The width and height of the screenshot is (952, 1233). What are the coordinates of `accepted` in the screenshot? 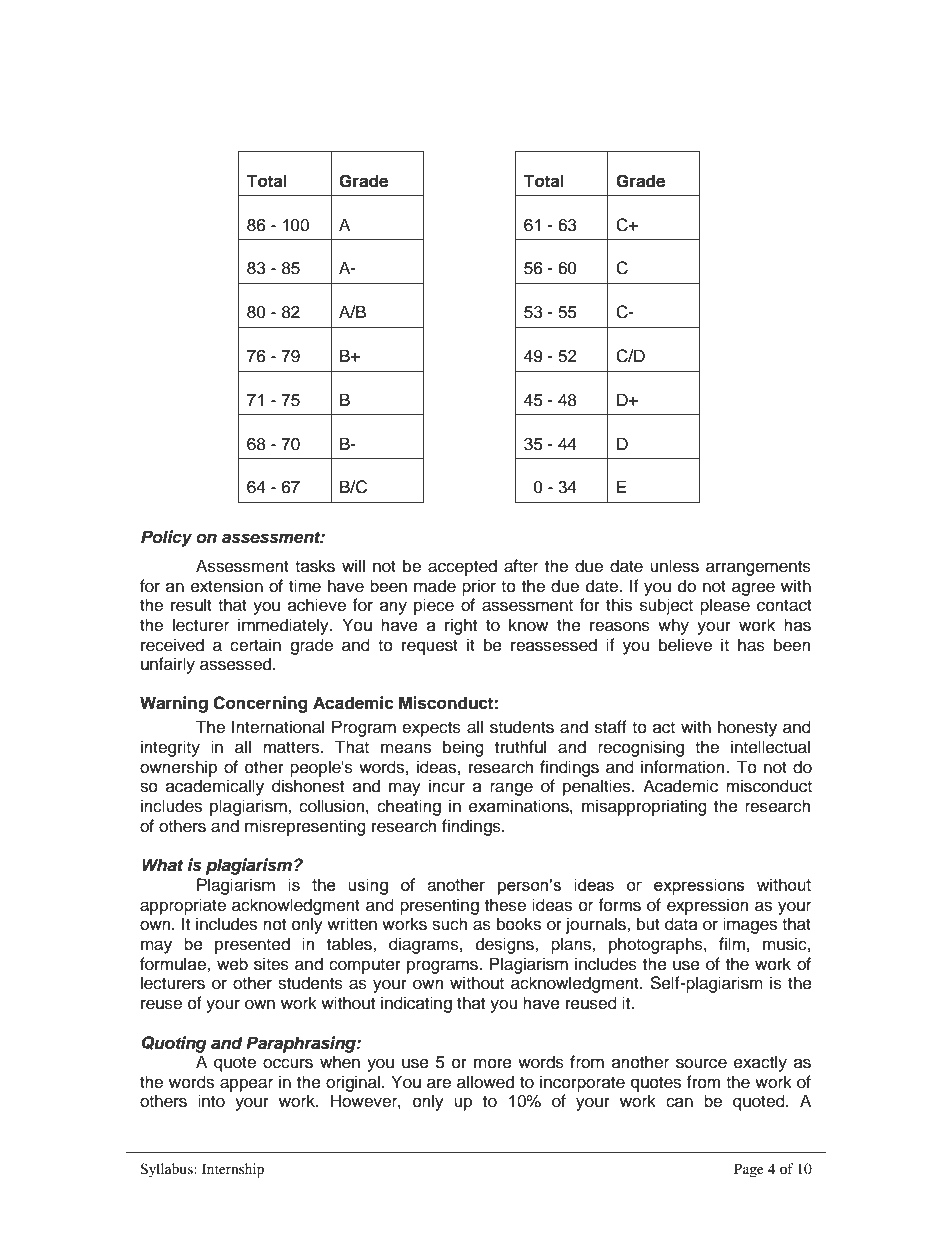 It's located at (462, 567).
